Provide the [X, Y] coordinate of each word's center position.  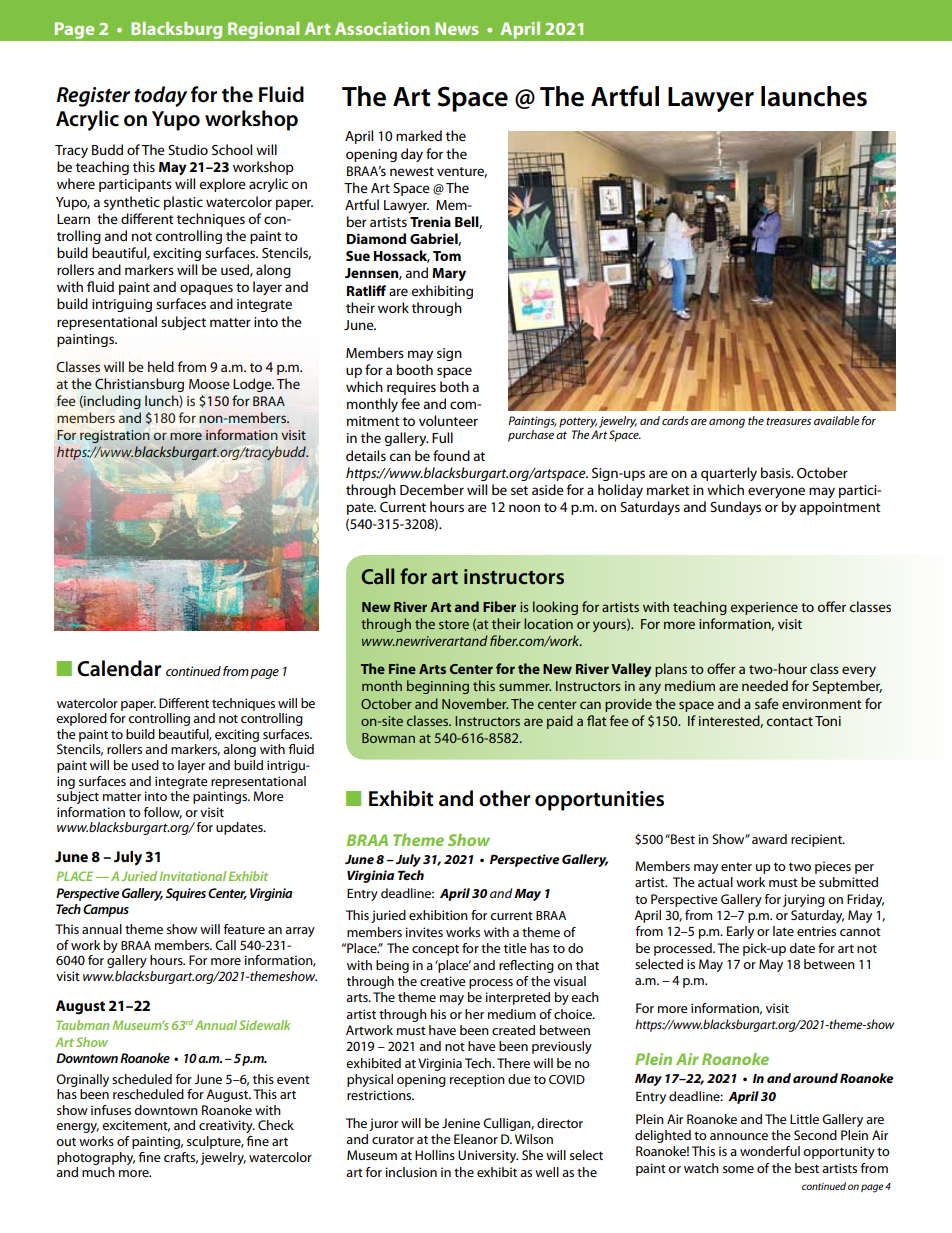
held [161, 366]
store [454, 624]
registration [115, 436]
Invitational [193, 876]
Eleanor [476, 1139]
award [769, 839]
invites [424, 932]
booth [415, 369]
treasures [788, 421]
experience [764, 608]
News [457, 28]
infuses [111, 1110]
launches [814, 96]
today [160, 96]
